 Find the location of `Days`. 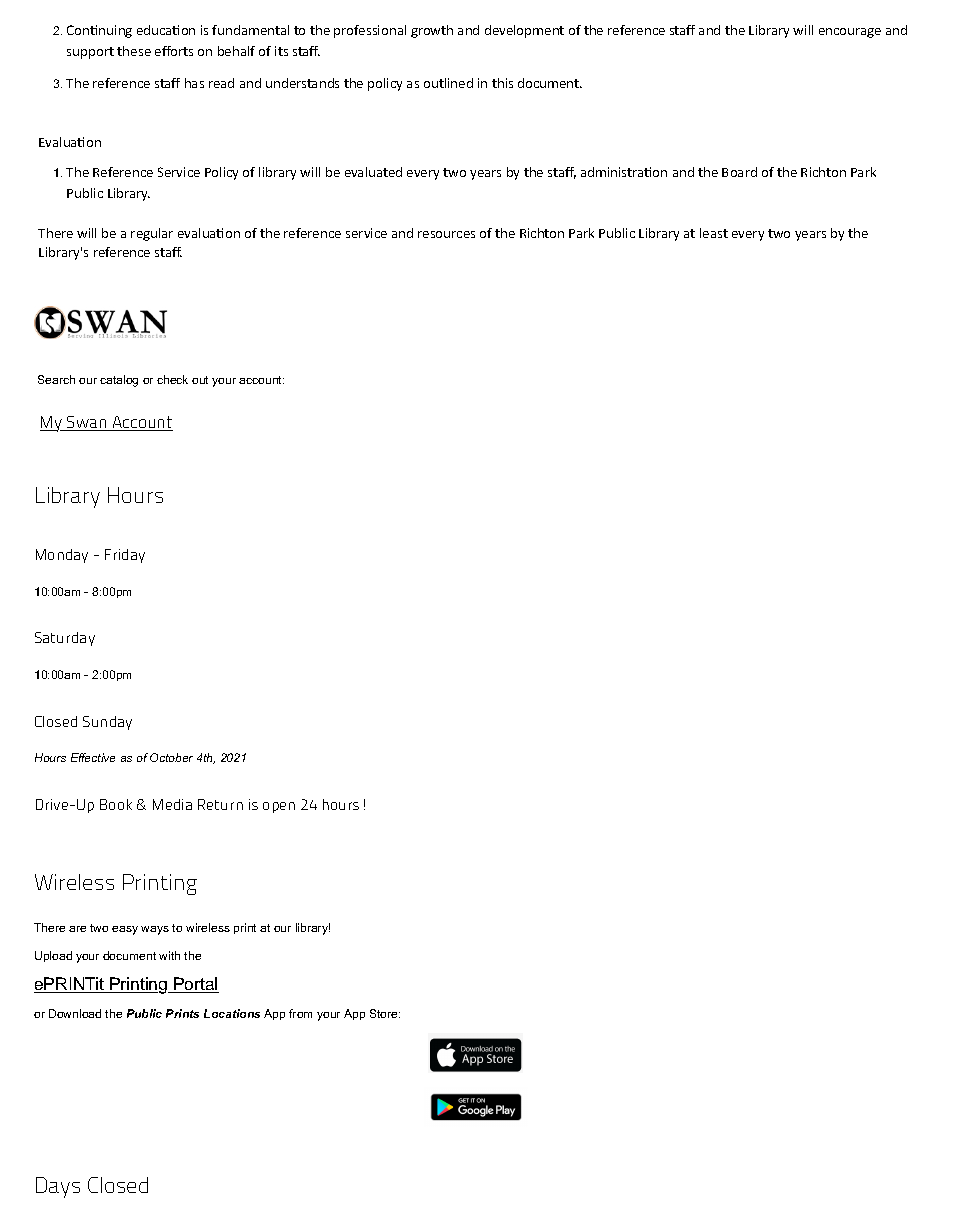

Days is located at coordinates (58, 1187).
